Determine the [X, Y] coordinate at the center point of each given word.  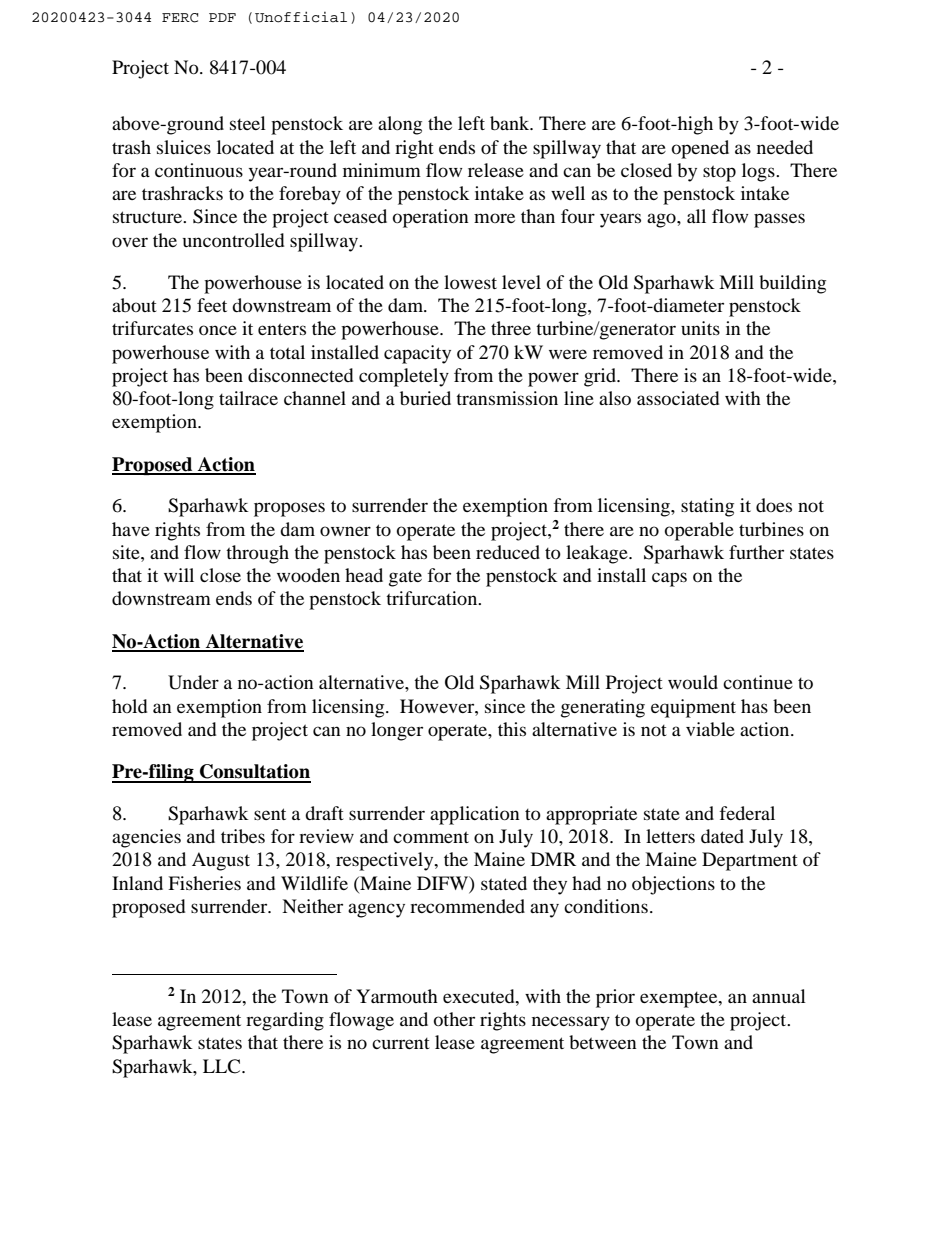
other [454, 1019]
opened [700, 149]
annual [779, 996]
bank [511, 123]
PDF [222, 17]
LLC [223, 1066]
